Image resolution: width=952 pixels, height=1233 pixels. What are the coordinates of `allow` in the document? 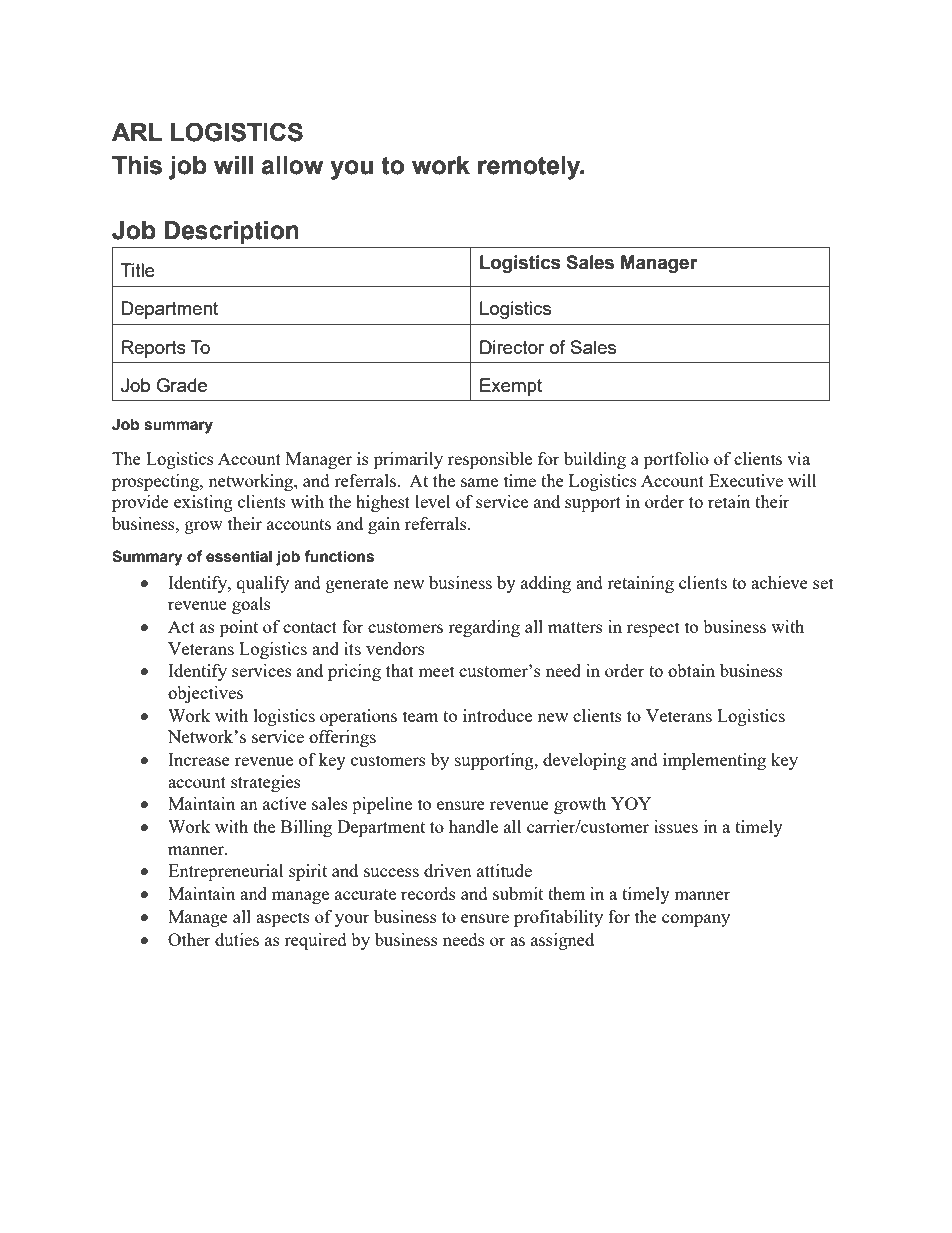 It's located at (292, 165).
